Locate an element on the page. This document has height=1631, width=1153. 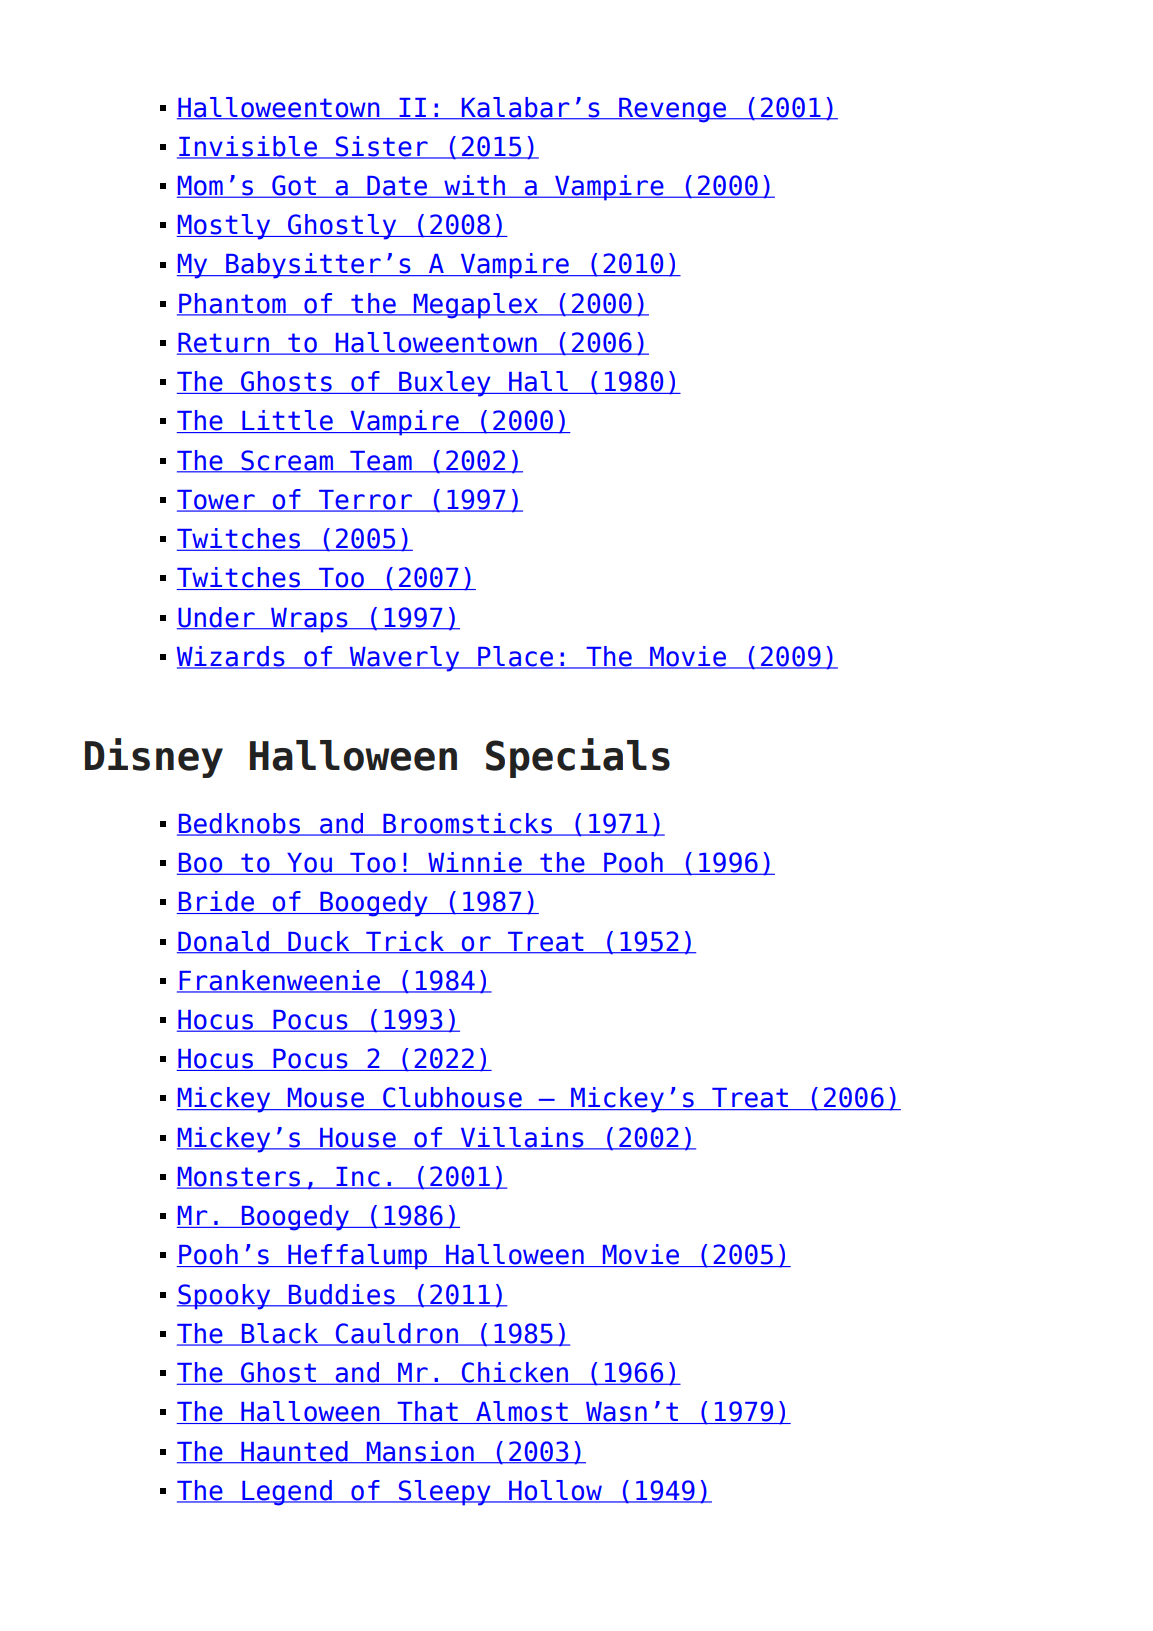
Date is located at coordinates (397, 187).
